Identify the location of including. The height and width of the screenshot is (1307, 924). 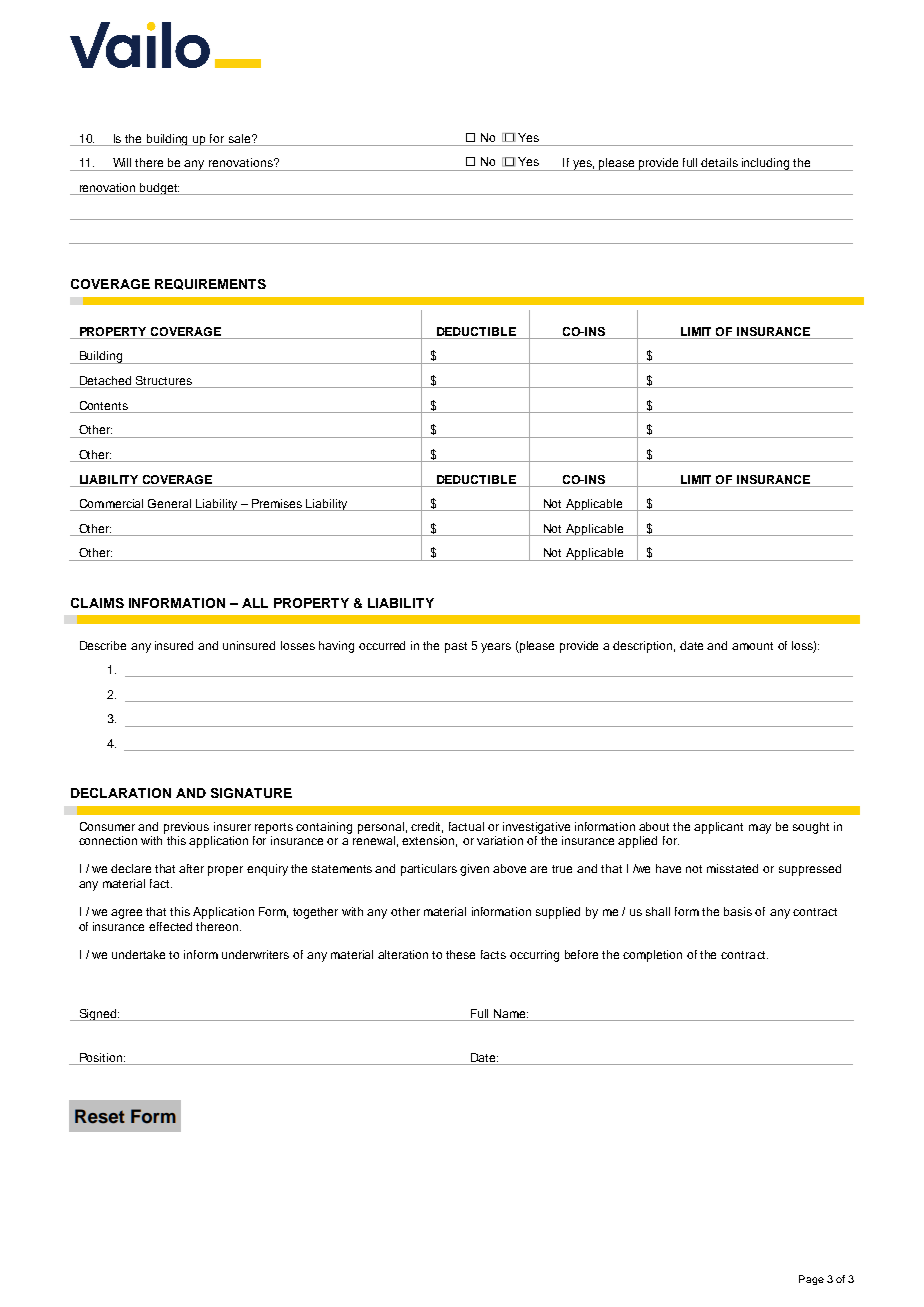
(766, 164).
